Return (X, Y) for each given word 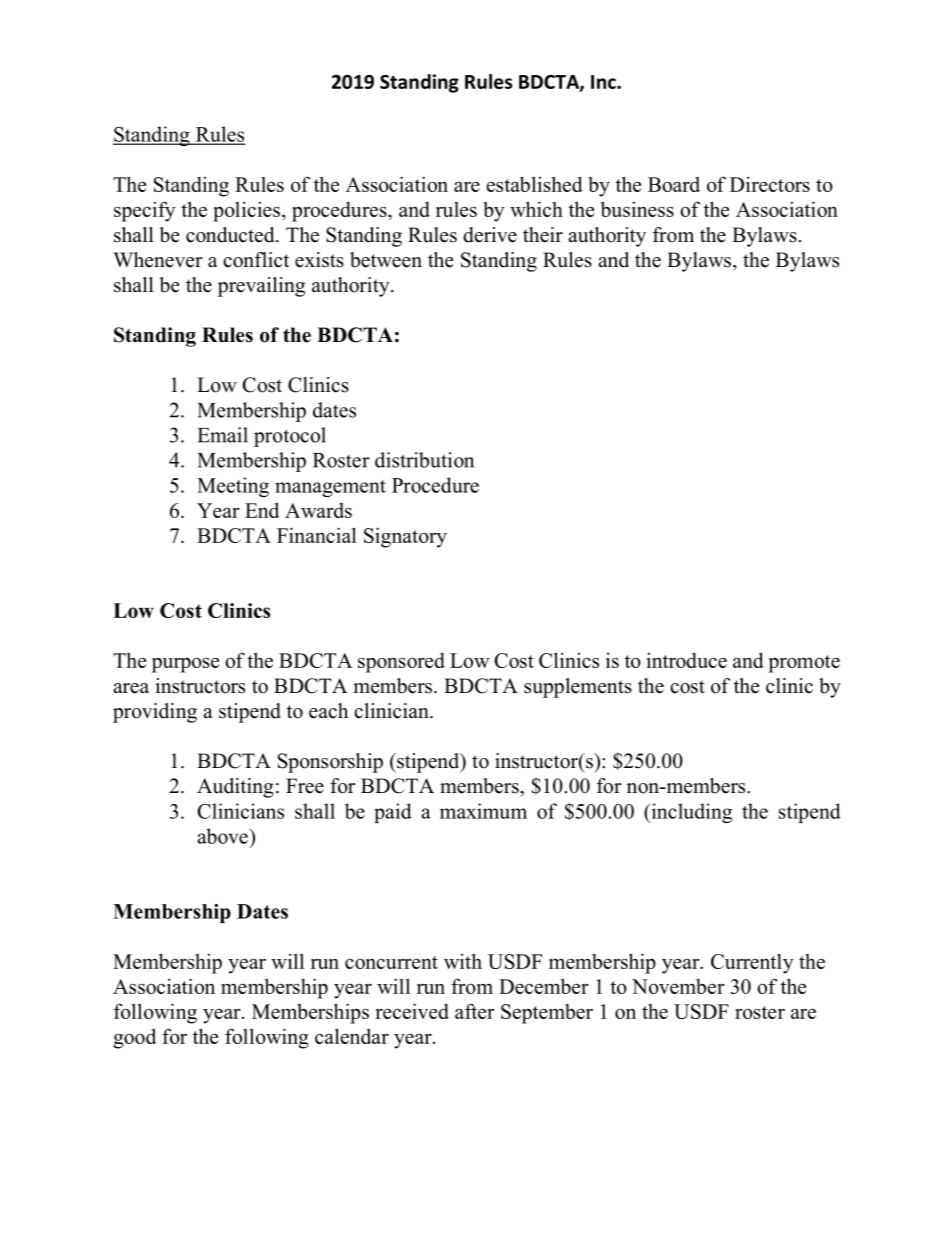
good (134, 1038)
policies (246, 212)
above (224, 836)
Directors (770, 184)
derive (490, 235)
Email (223, 435)
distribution (424, 460)
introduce (687, 660)
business (637, 209)
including (690, 813)
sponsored (401, 663)
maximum (483, 811)
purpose (185, 665)
